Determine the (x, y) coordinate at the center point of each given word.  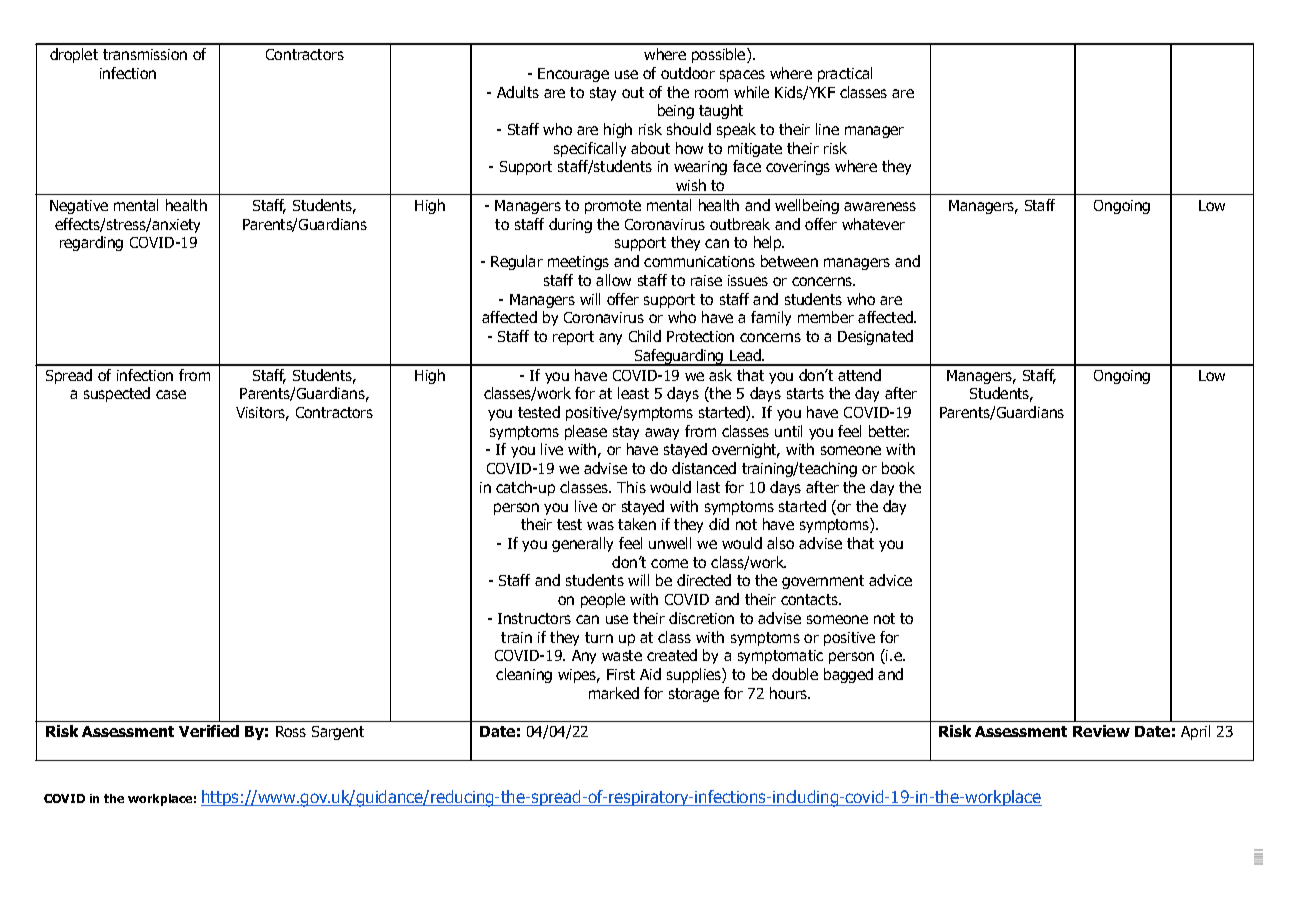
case (171, 394)
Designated (875, 337)
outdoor (688, 73)
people (603, 600)
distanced (704, 468)
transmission (145, 54)
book (898, 468)
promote (613, 207)
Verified (209, 731)
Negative (79, 207)
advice (890, 580)
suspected (117, 394)
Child (645, 336)
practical (845, 74)
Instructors (534, 618)
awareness (880, 206)
